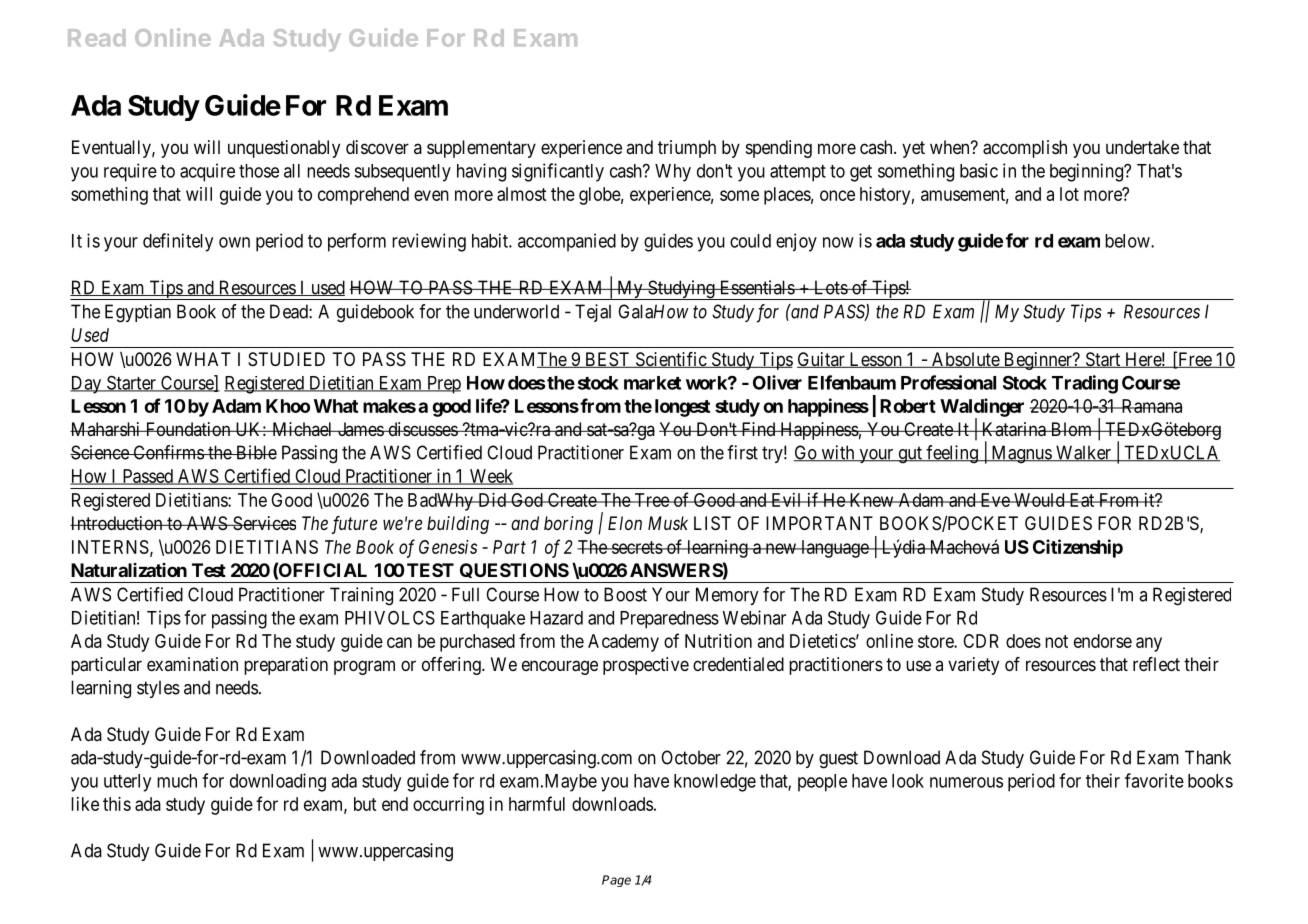  What do you see at coordinates (646, 666) in the screenshot?
I see `prospective` at bounding box center [646, 666].
